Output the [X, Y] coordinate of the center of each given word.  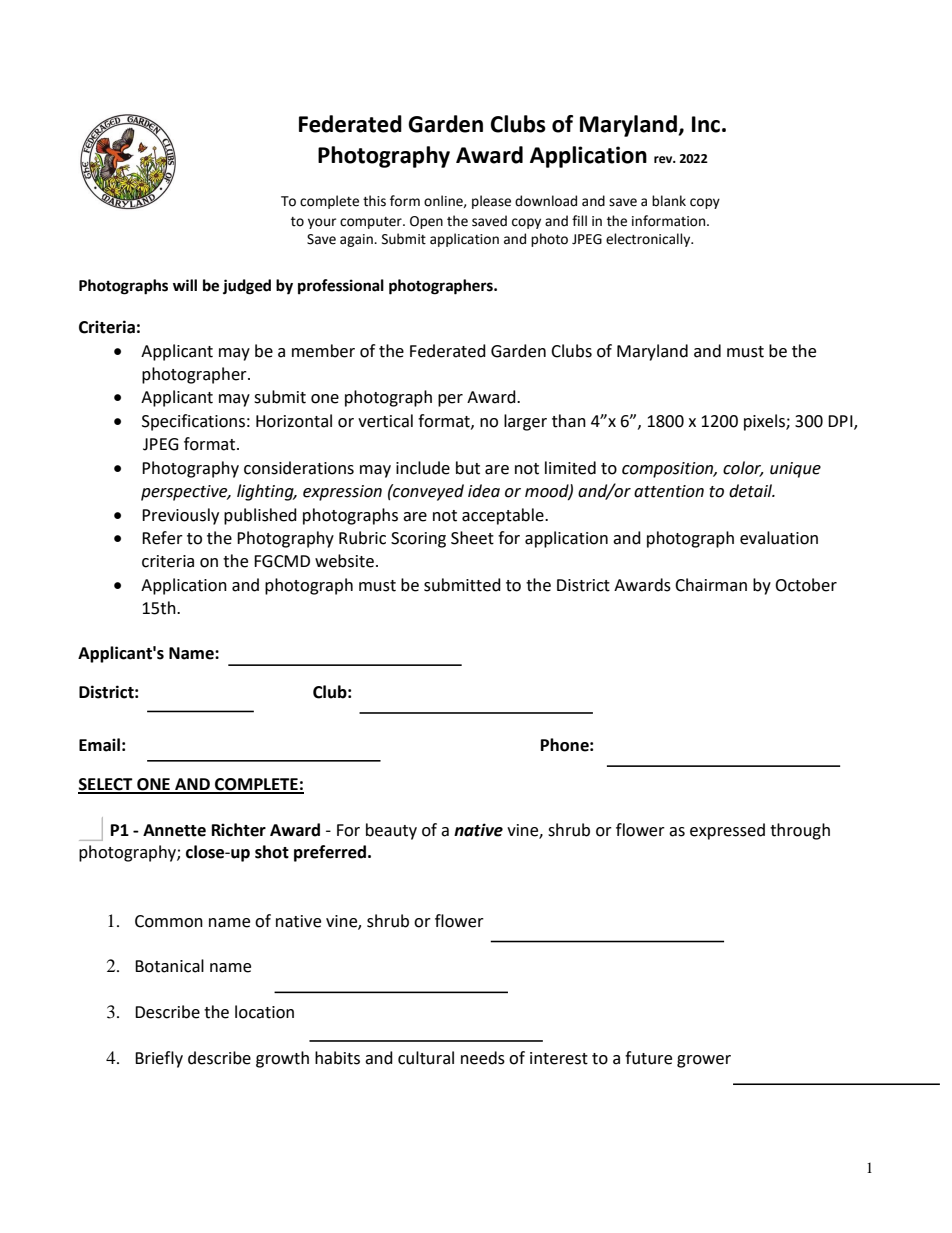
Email [99, 745]
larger [525, 422]
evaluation [779, 538]
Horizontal [294, 421]
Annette [174, 830]
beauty [391, 831]
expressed [727, 831]
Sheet [472, 538]
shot [272, 852]
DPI [841, 422]
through [800, 831]
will [185, 285]
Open [426, 222]
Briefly [159, 1059]
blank [669, 201]
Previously [180, 516]
